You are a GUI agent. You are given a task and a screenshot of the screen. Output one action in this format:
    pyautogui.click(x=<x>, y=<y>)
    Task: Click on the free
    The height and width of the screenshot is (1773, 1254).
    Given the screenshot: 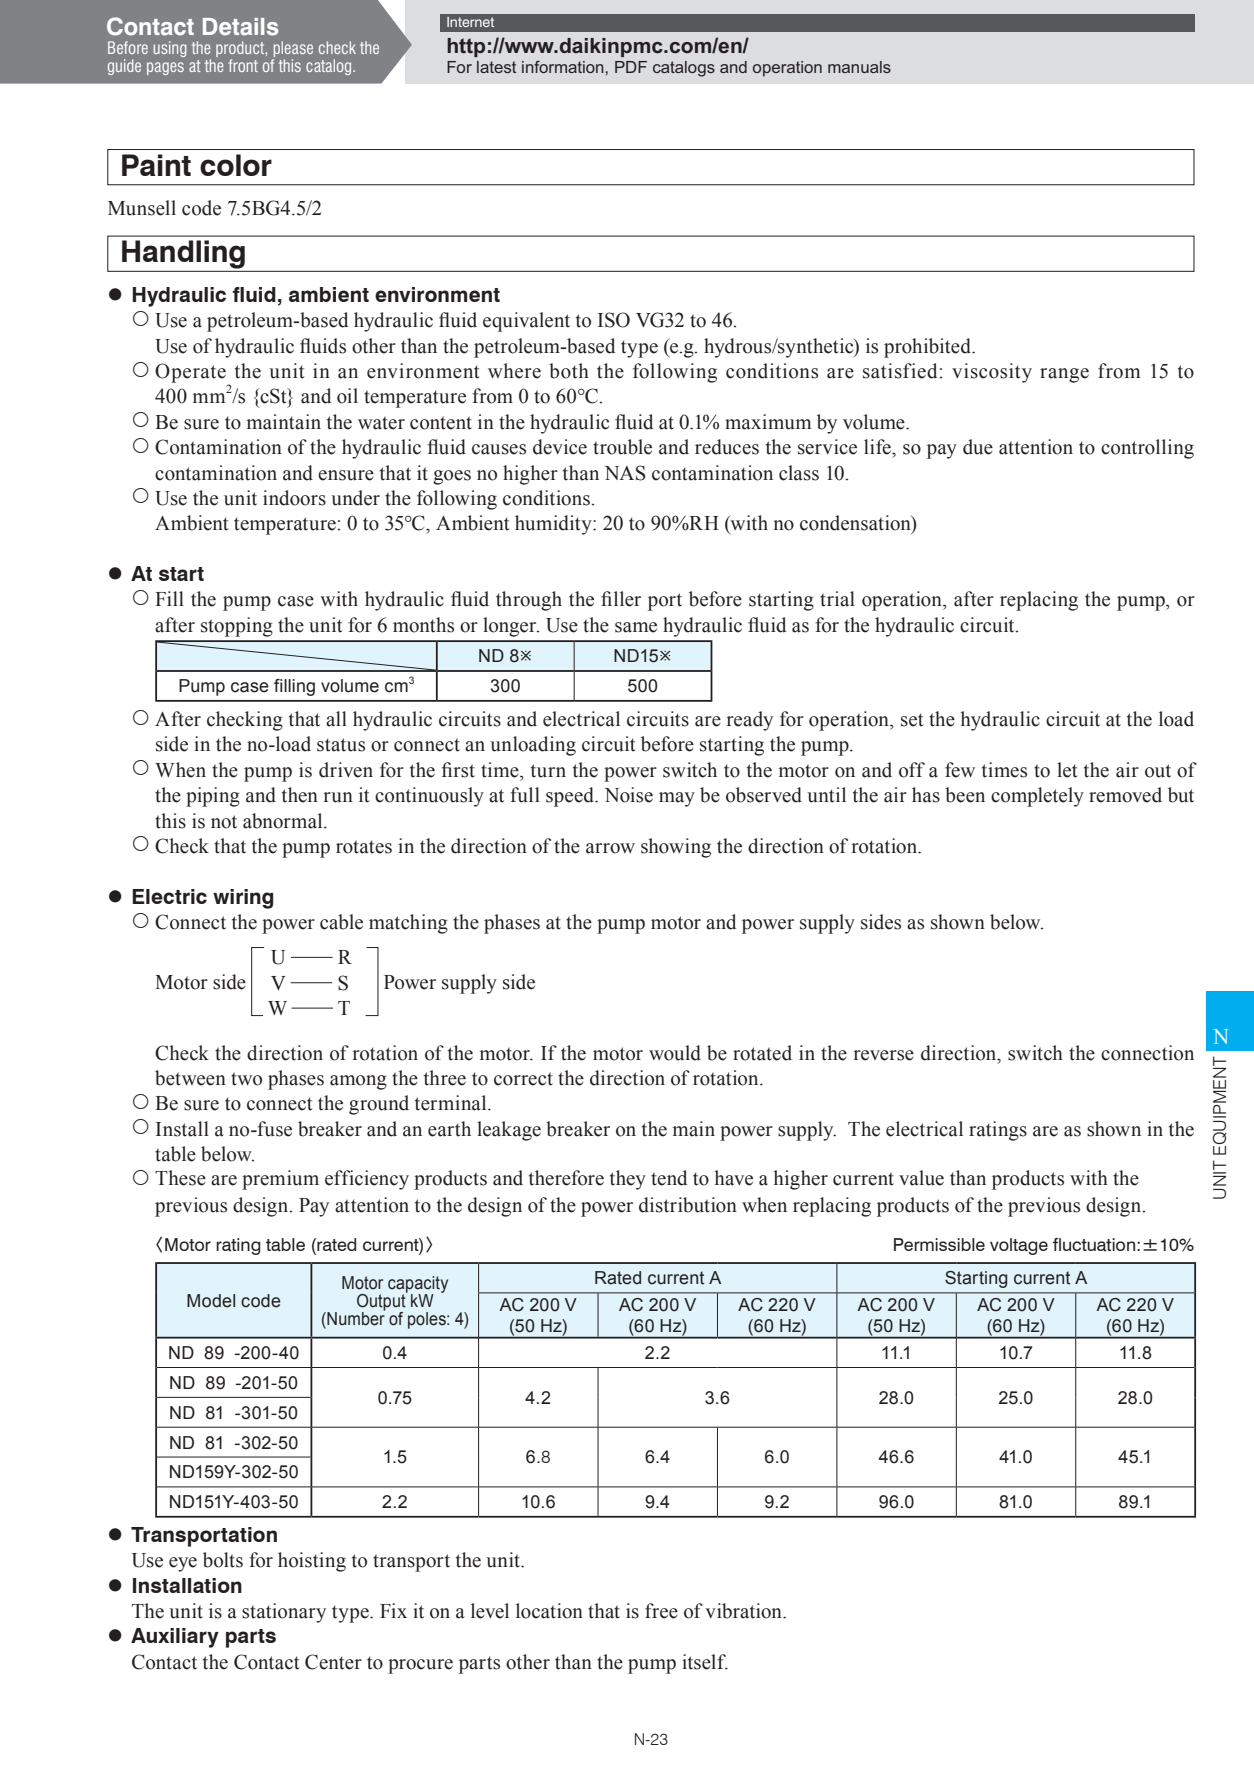 What is the action you would take?
    pyautogui.click(x=661, y=1611)
